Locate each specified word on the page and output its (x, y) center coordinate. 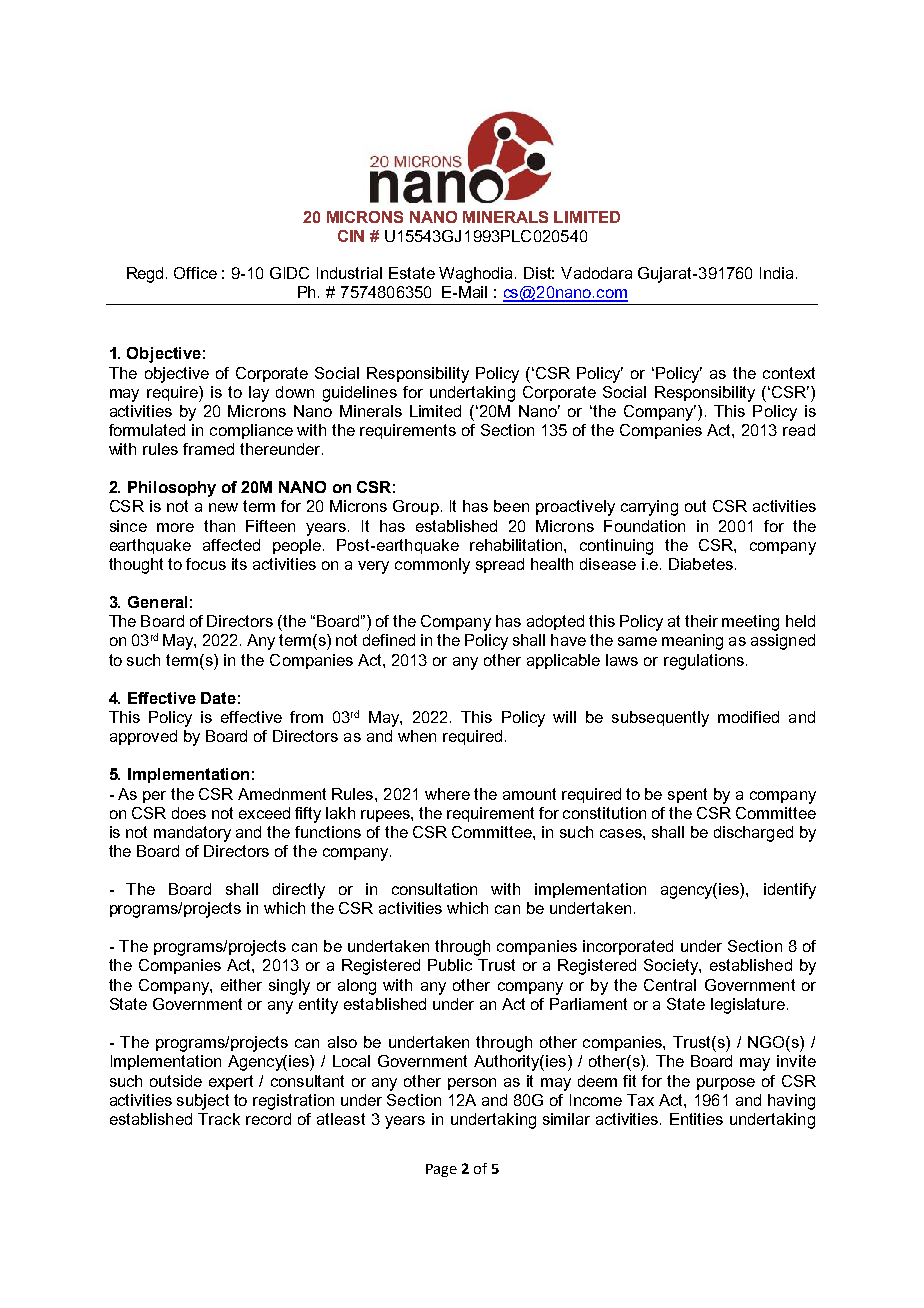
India (776, 273)
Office (195, 273)
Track (219, 1119)
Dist (539, 273)
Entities (696, 1119)
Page (441, 1170)
